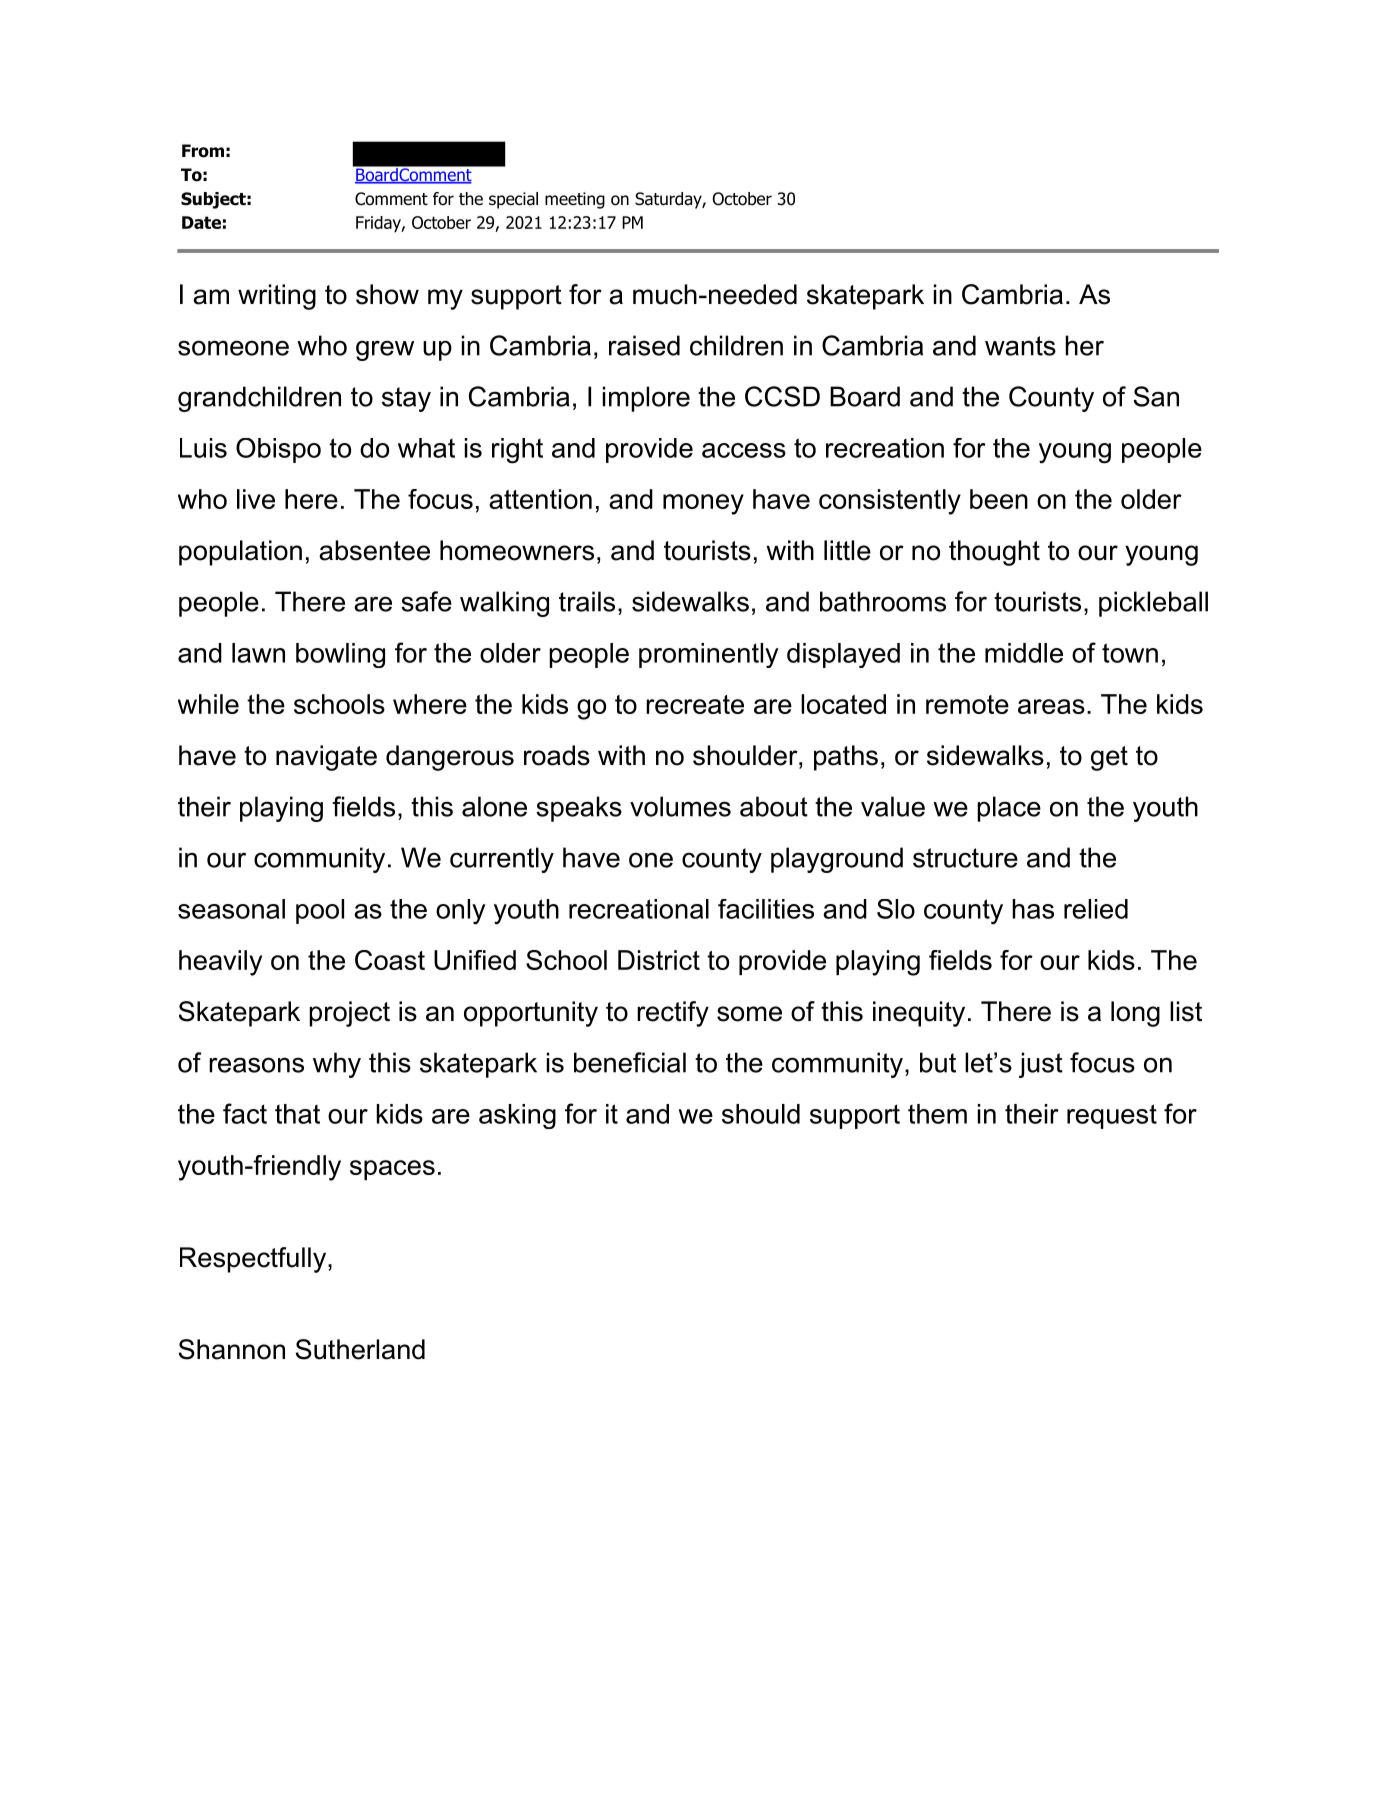  Describe the element at coordinates (1024, 653) in the screenshot. I see `middle` at that location.
